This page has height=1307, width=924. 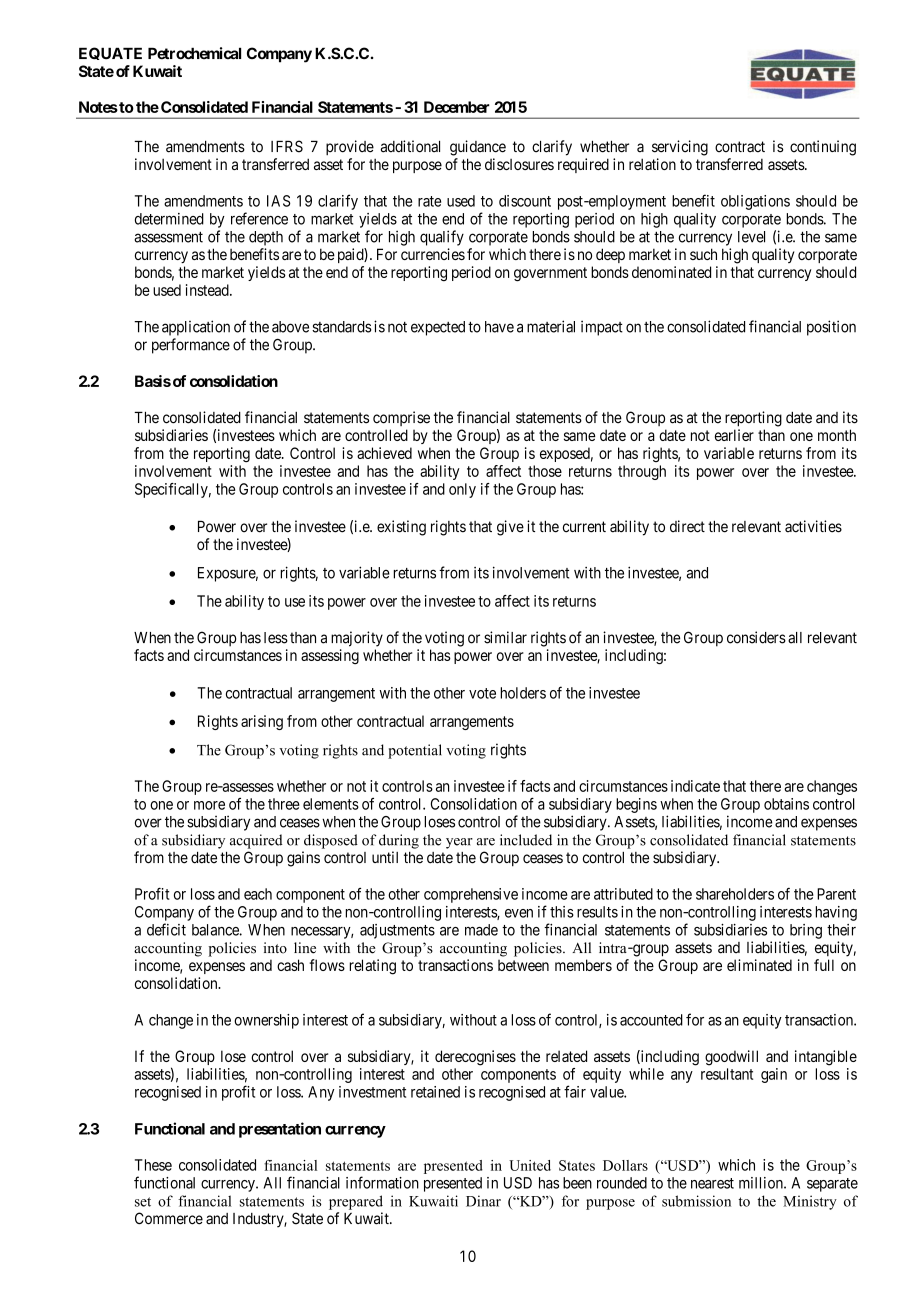 I want to click on considers, so click(x=756, y=637).
